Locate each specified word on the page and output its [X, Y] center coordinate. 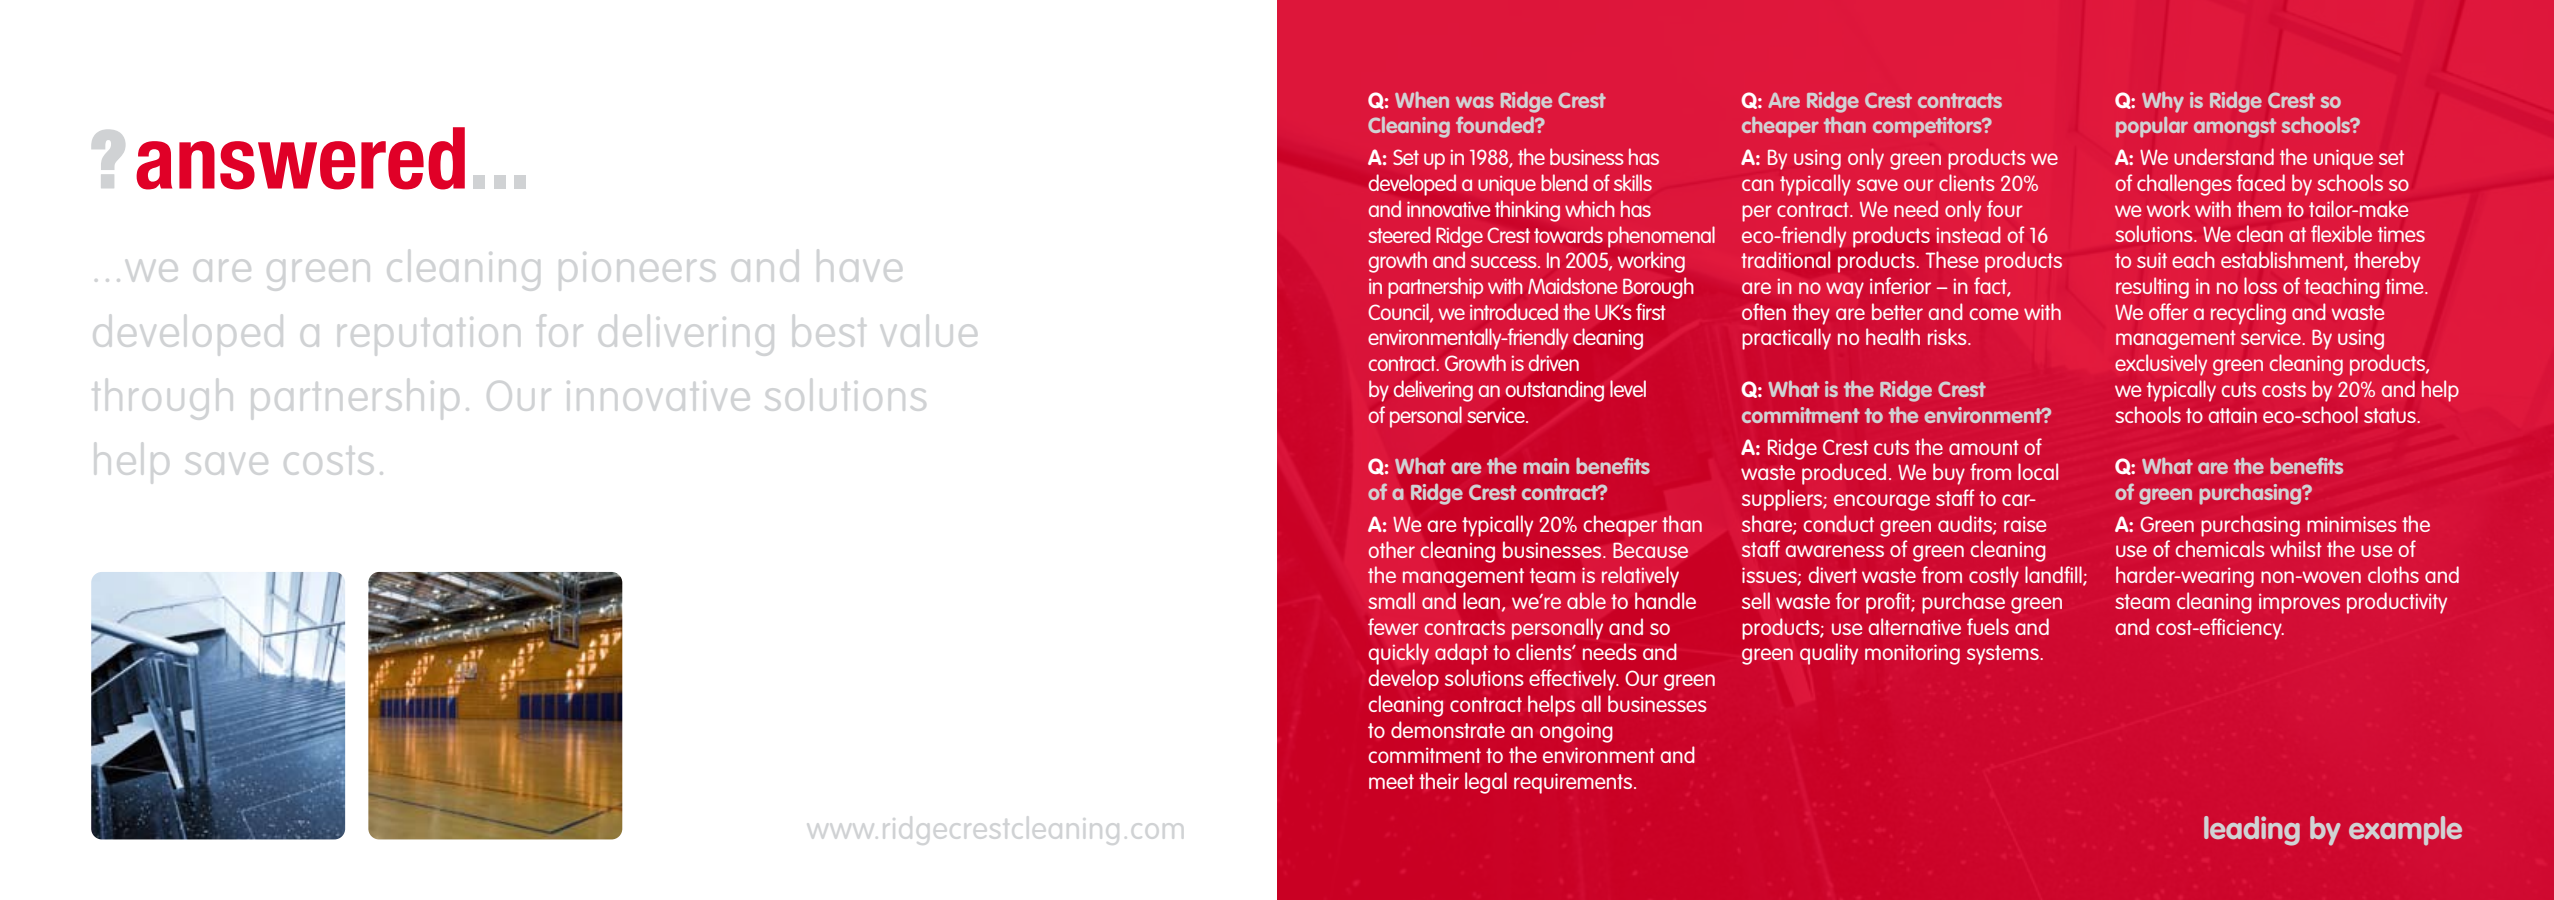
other [1392, 549]
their [1439, 780]
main [1546, 466]
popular [2152, 127]
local [2038, 471]
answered [300, 158]
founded [1496, 124]
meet [1391, 781]
